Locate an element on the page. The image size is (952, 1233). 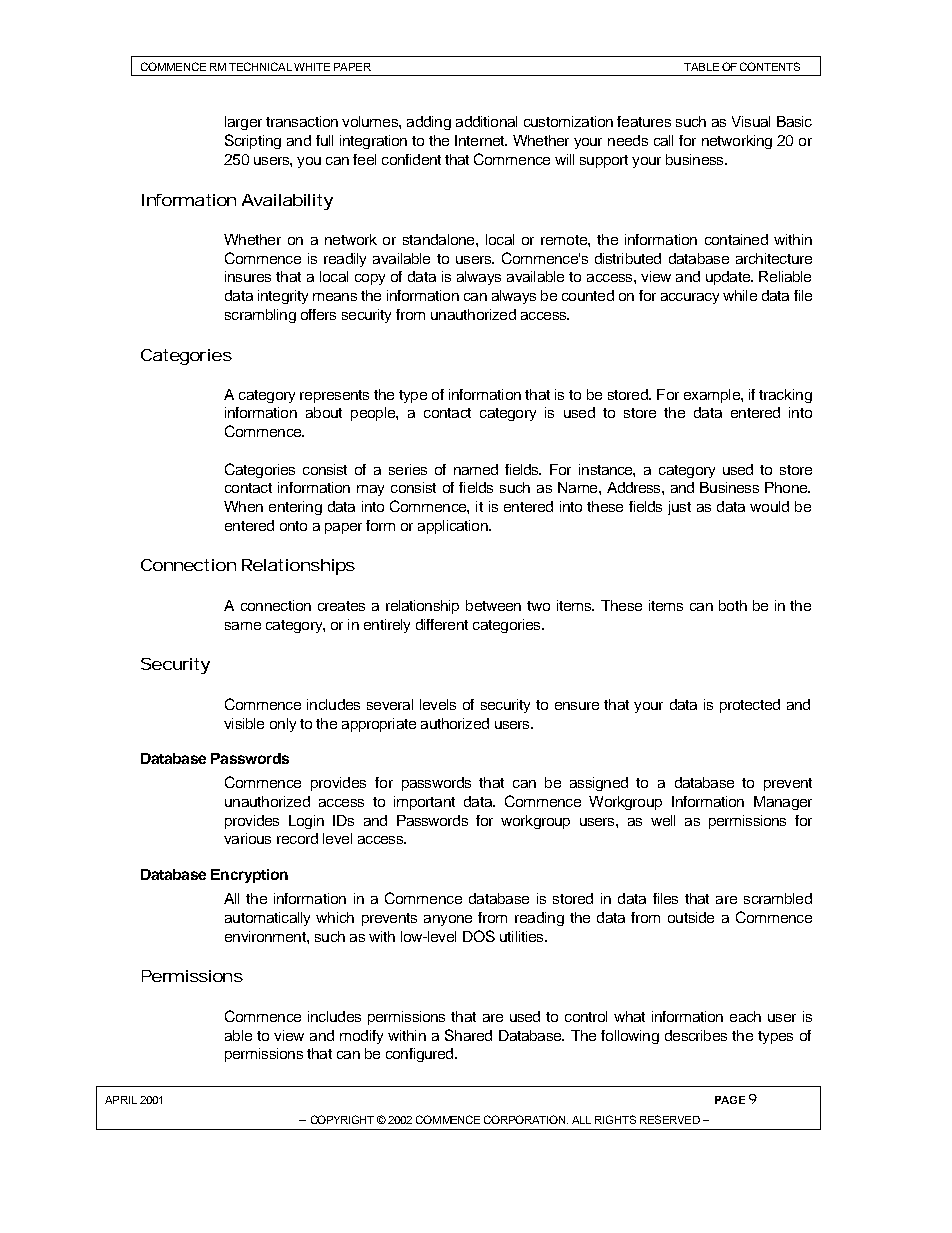
additional is located at coordinates (486, 121).
